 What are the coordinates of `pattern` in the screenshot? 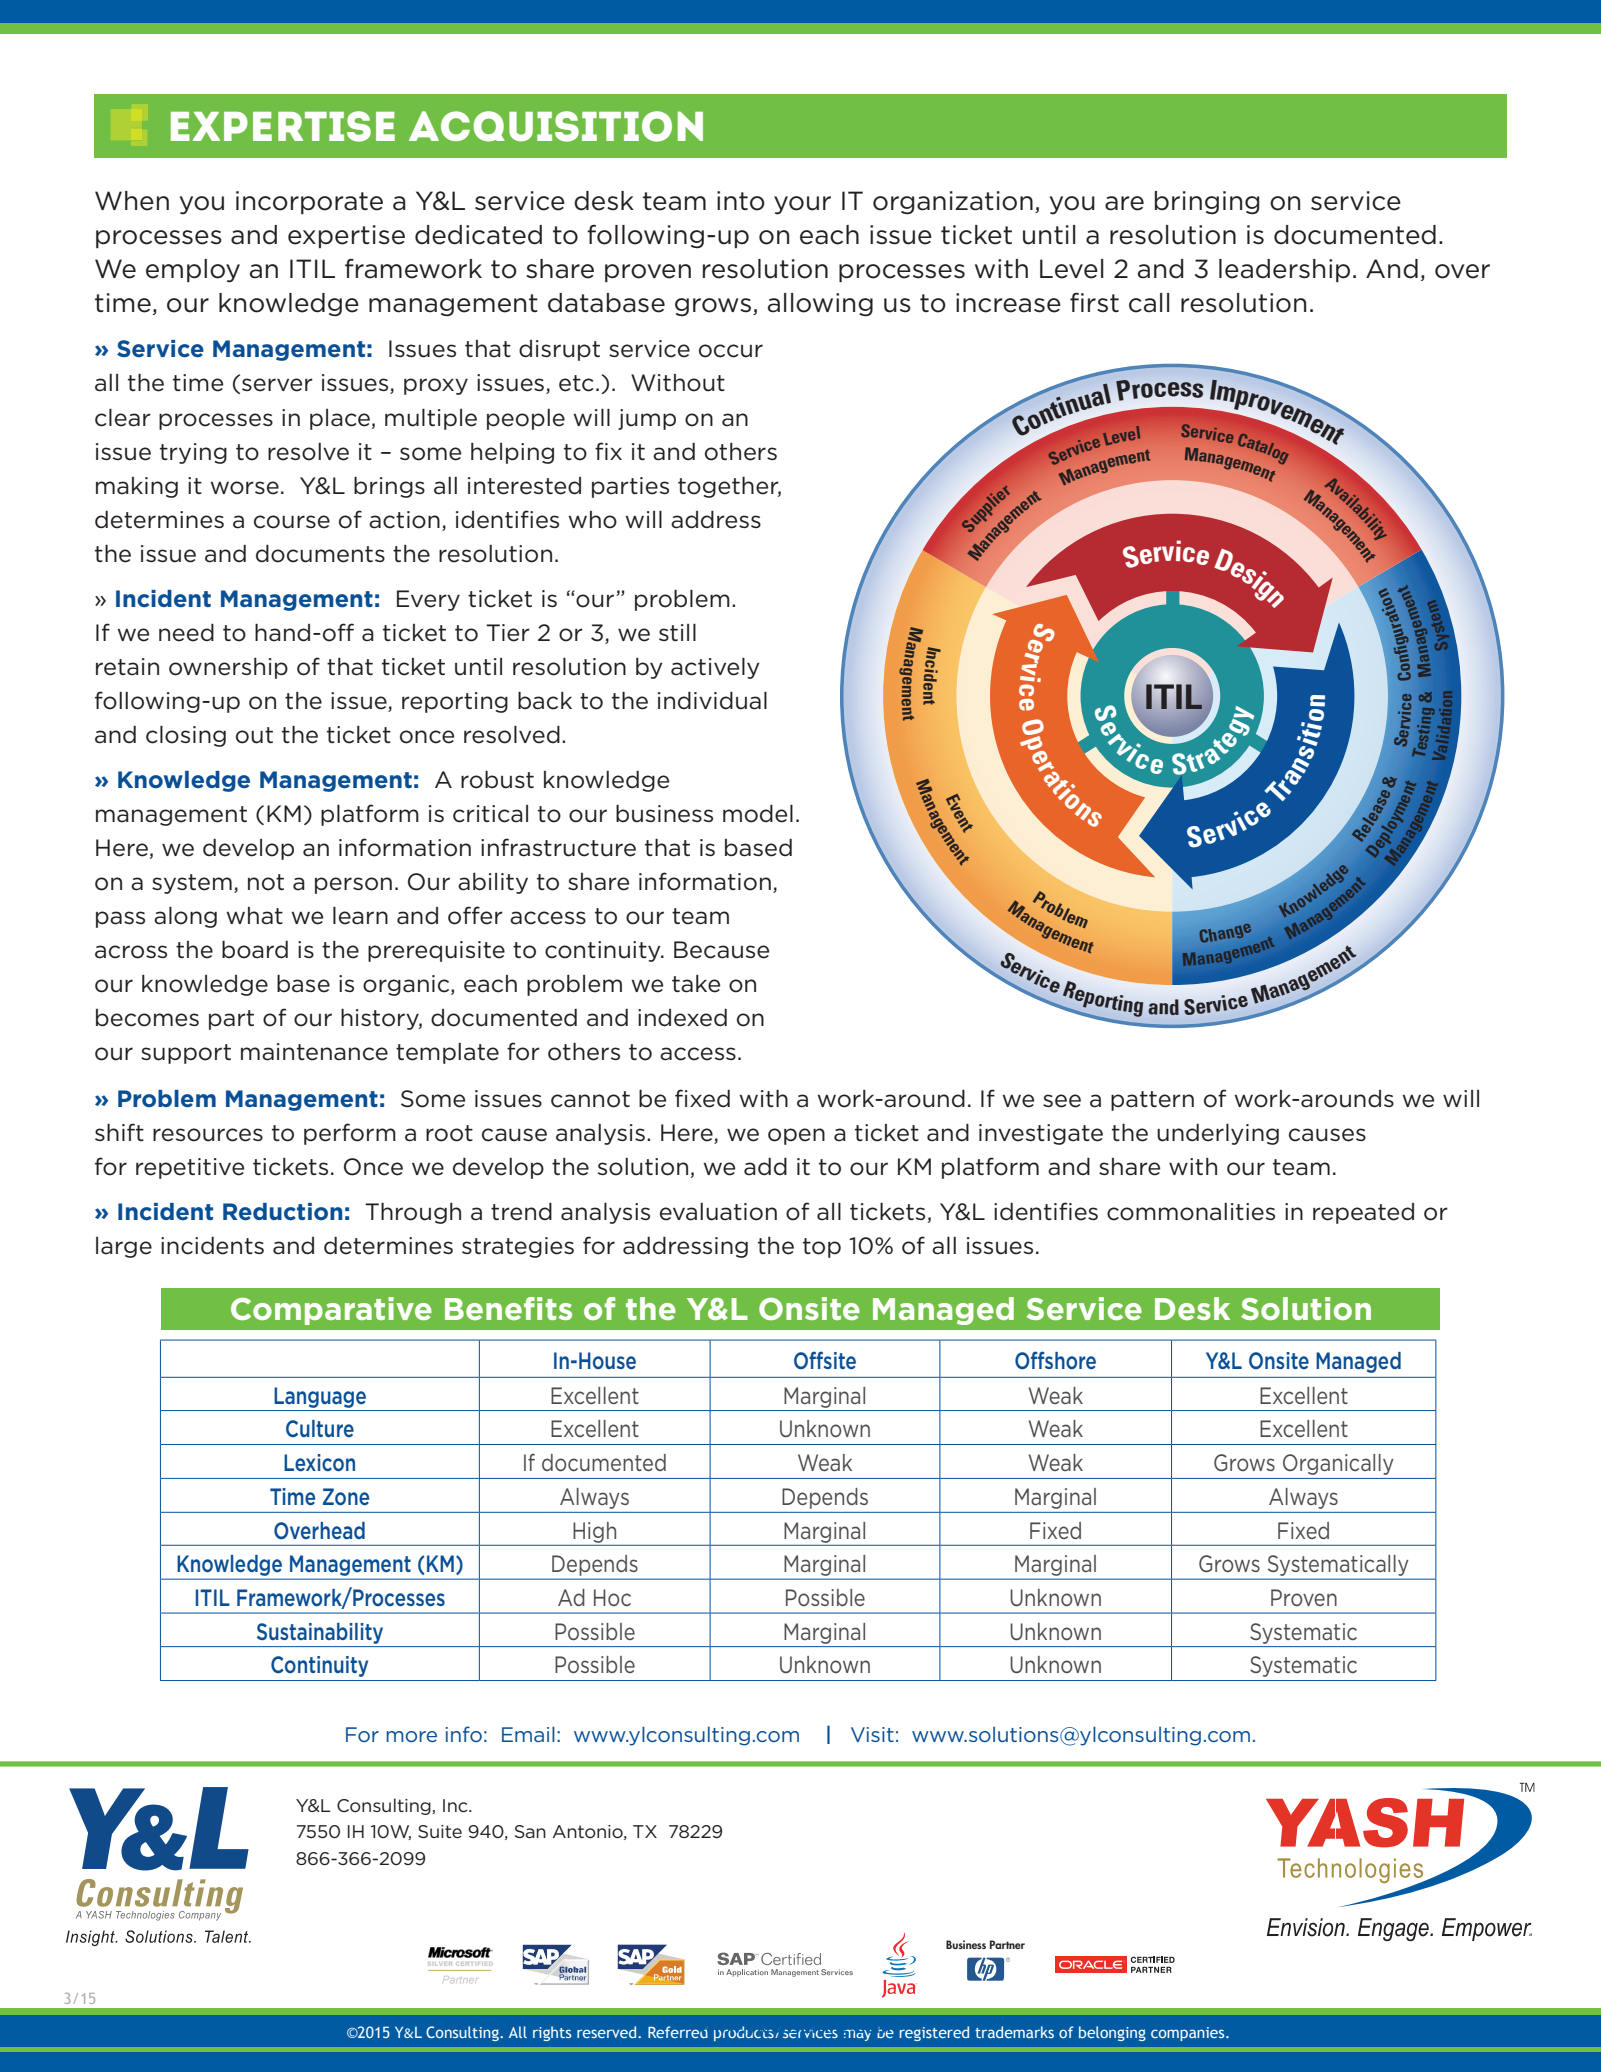 It's located at (1152, 1101).
